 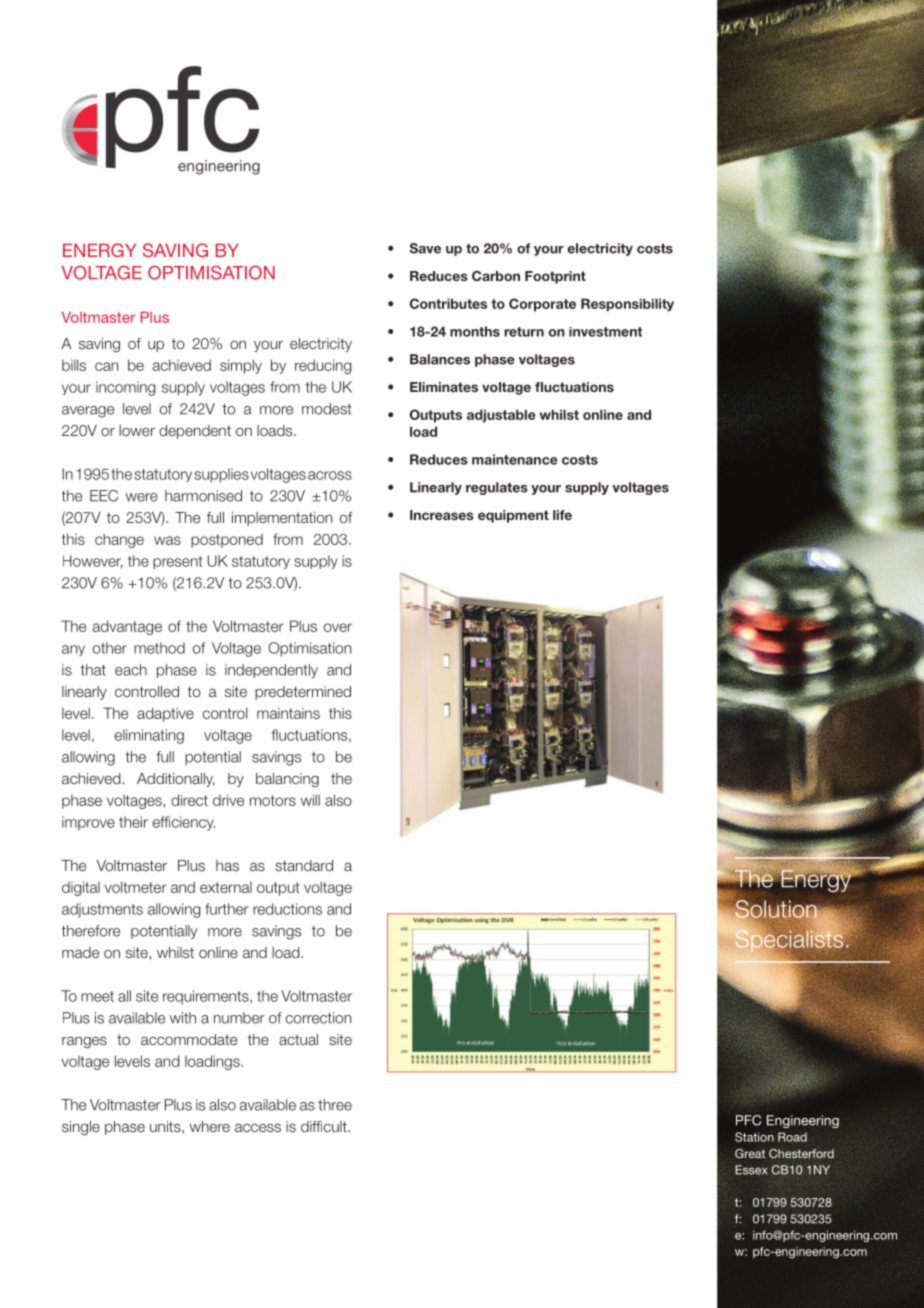 I want to click on predetermined, so click(x=303, y=693).
